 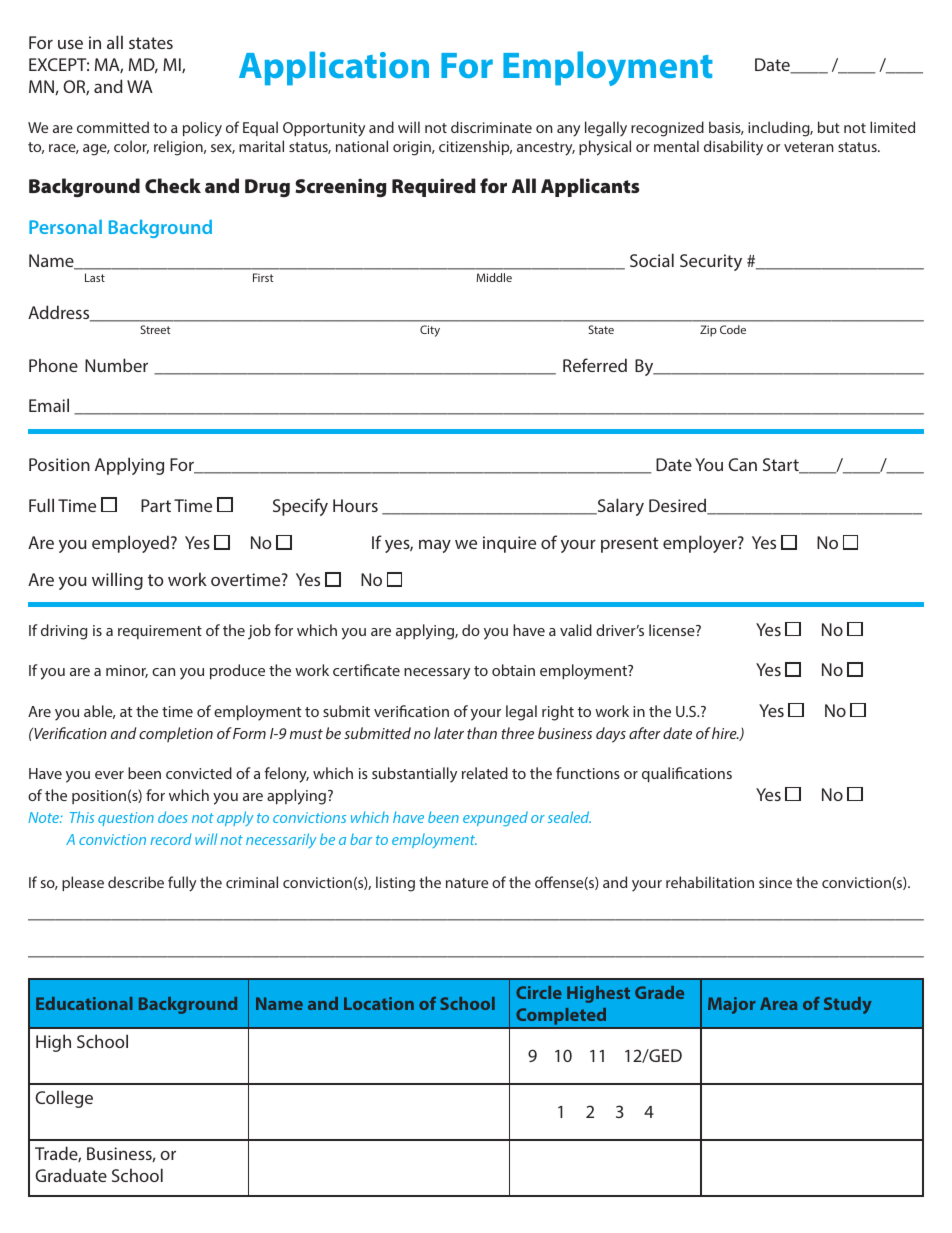 I want to click on discriminate, so click(x=491, y=127).
